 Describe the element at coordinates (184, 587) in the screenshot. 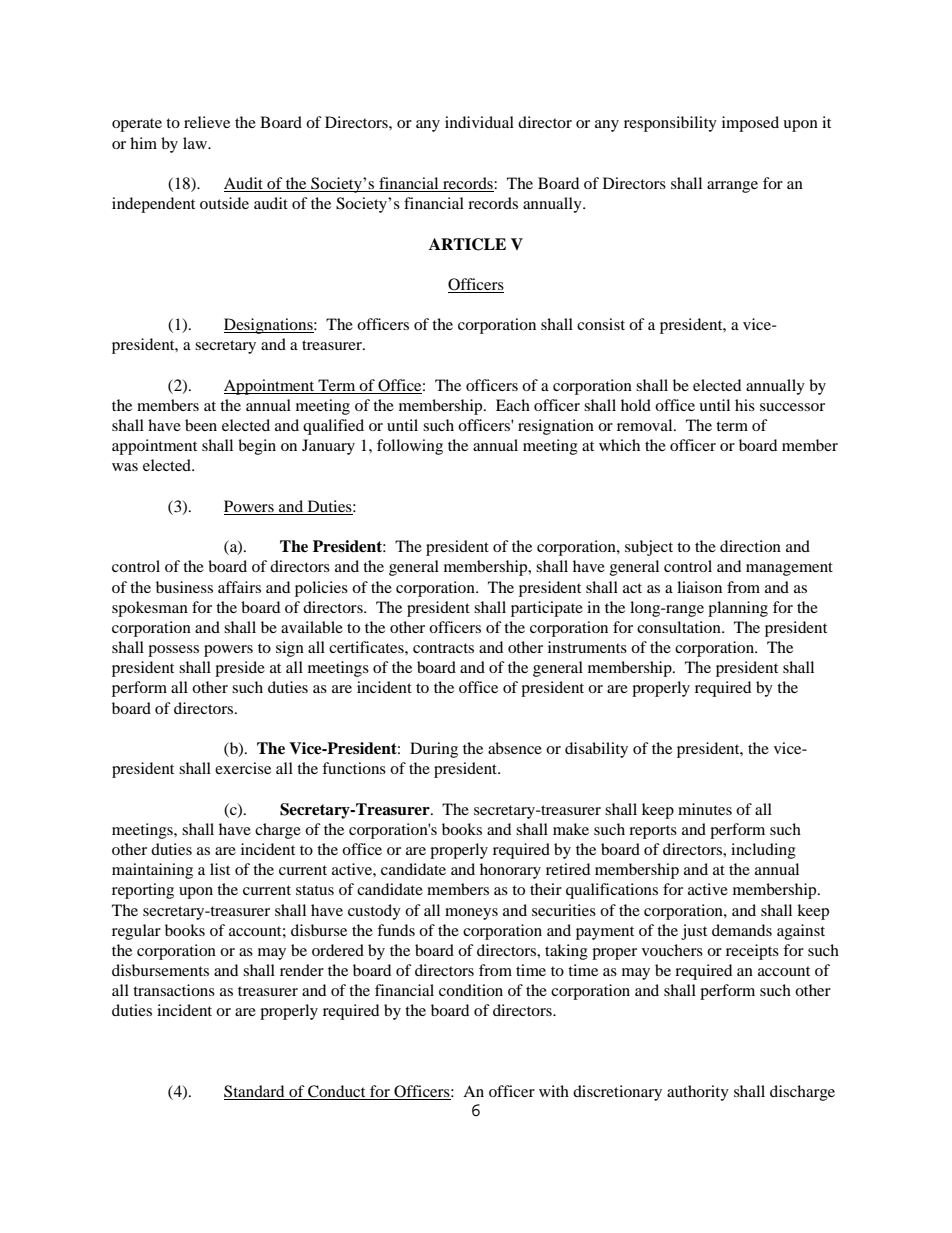

I see `business` at that location.
